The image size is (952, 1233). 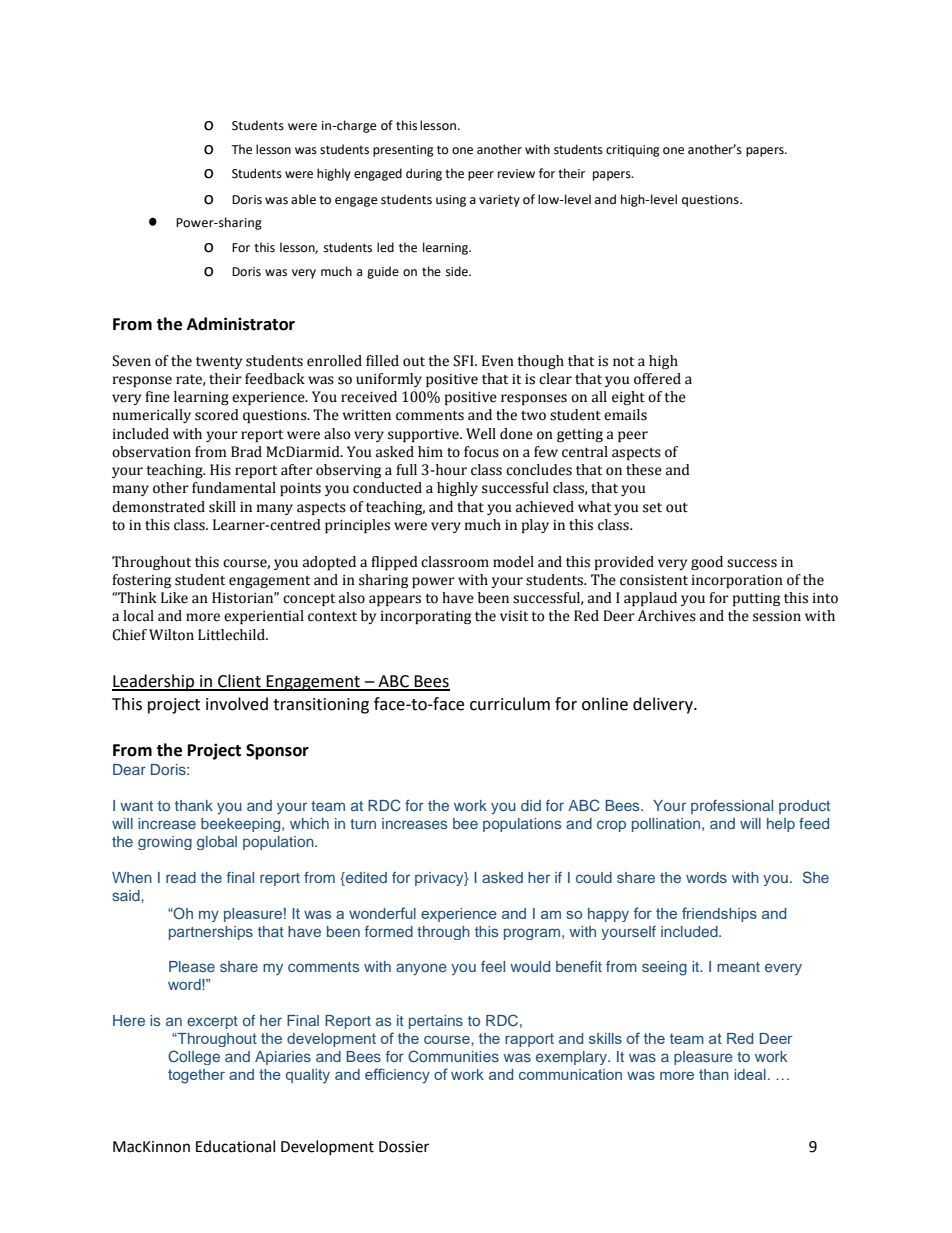 What do you see at coordinates (217, 415) in the screenshot?
I see `scored` at bounding box center [217, 415].
